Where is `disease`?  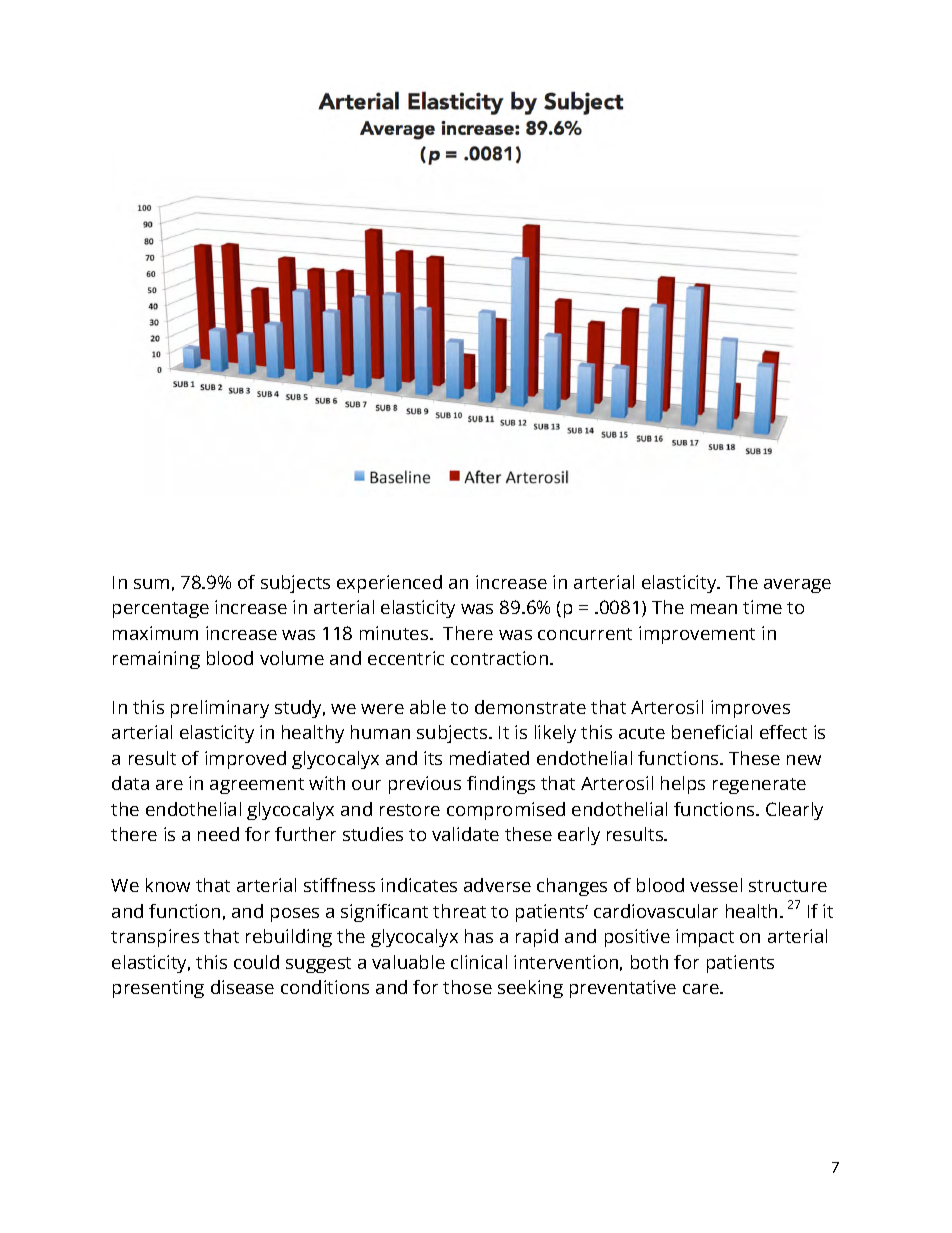
disease is located at coordinates (242, 987).
